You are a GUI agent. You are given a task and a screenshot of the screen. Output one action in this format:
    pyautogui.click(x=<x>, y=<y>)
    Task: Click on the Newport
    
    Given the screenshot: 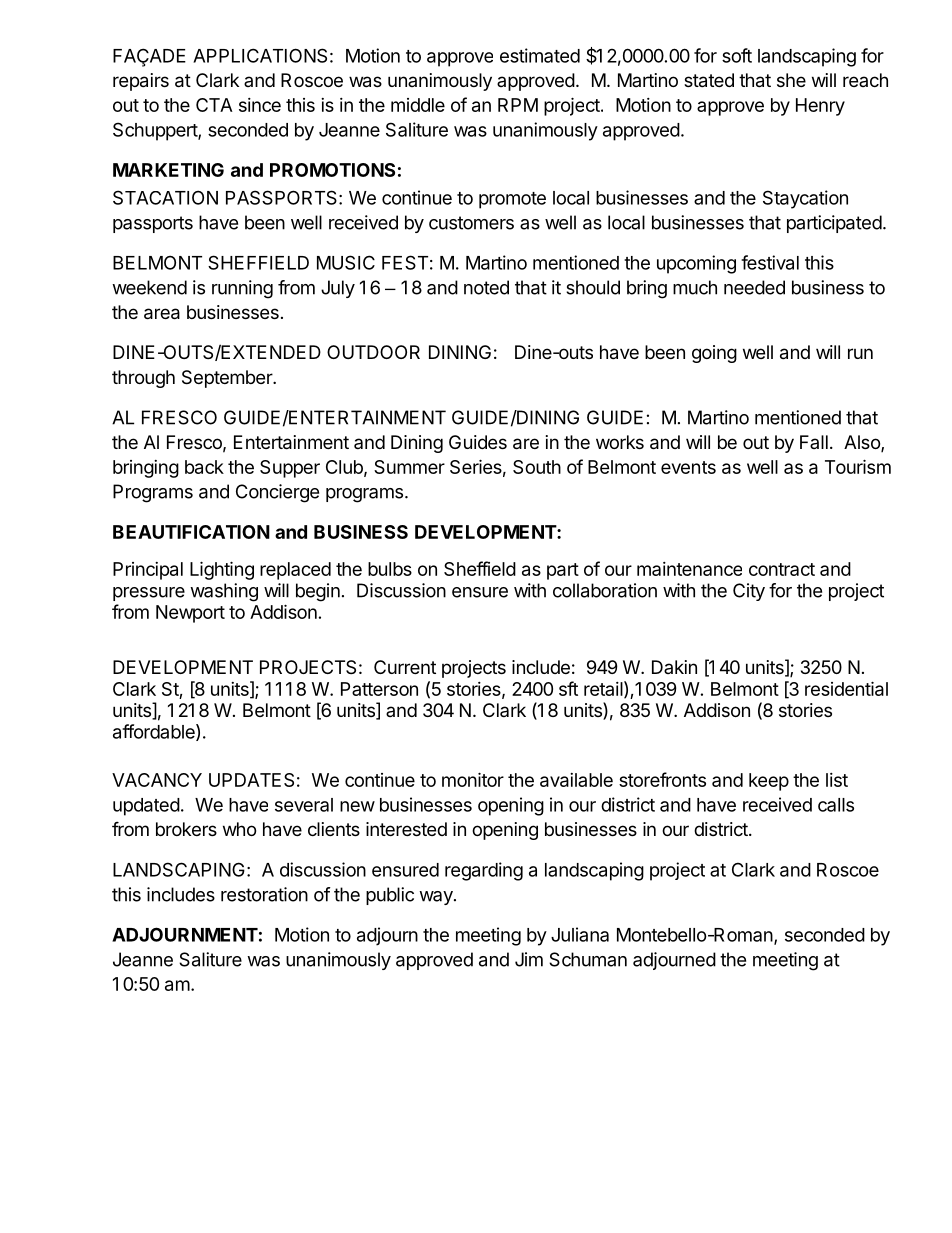 What is the action you would take?
    pyautogui.click(x=190, y=614)
